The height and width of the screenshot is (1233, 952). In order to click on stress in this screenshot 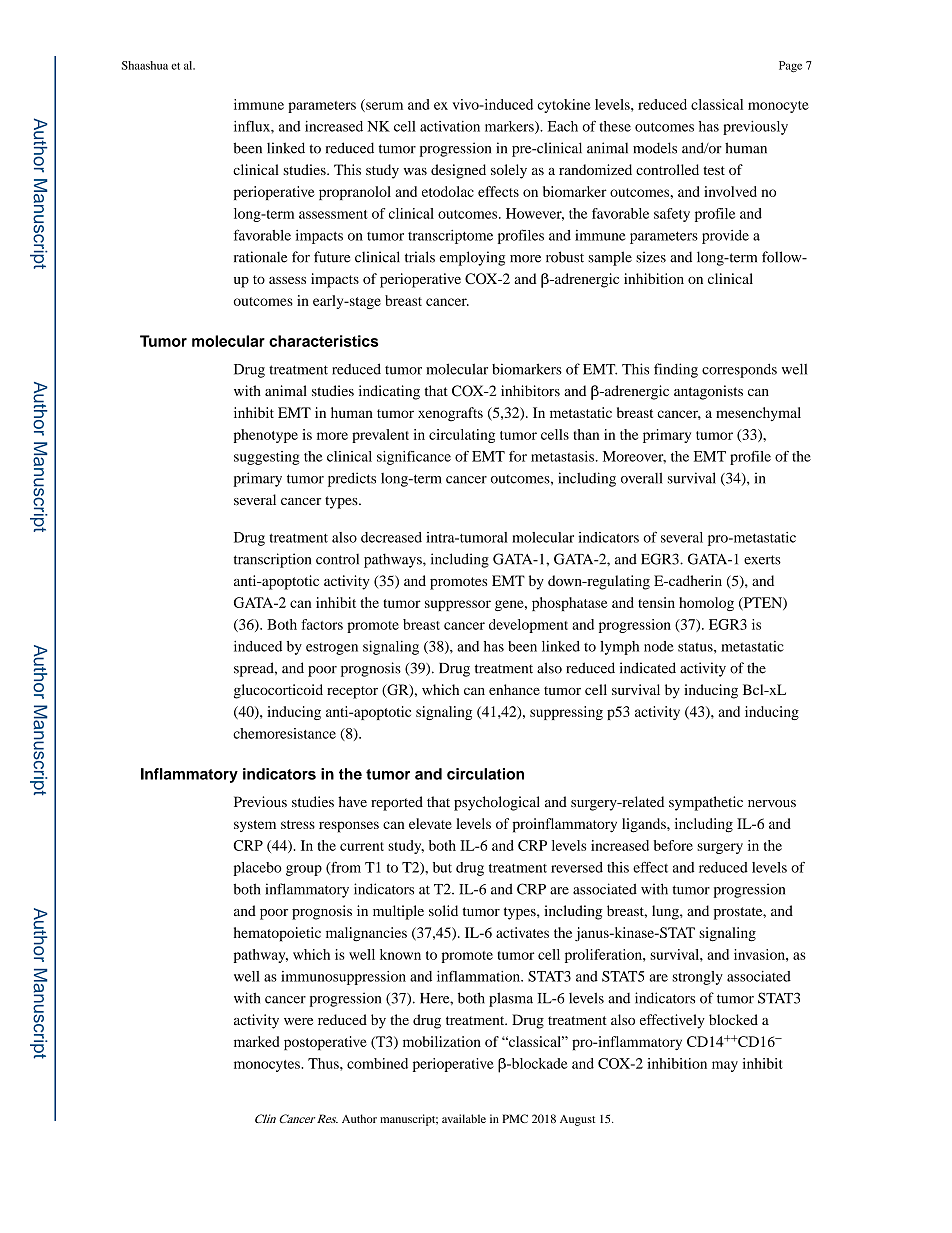, I will do `click(298, 824)`.
